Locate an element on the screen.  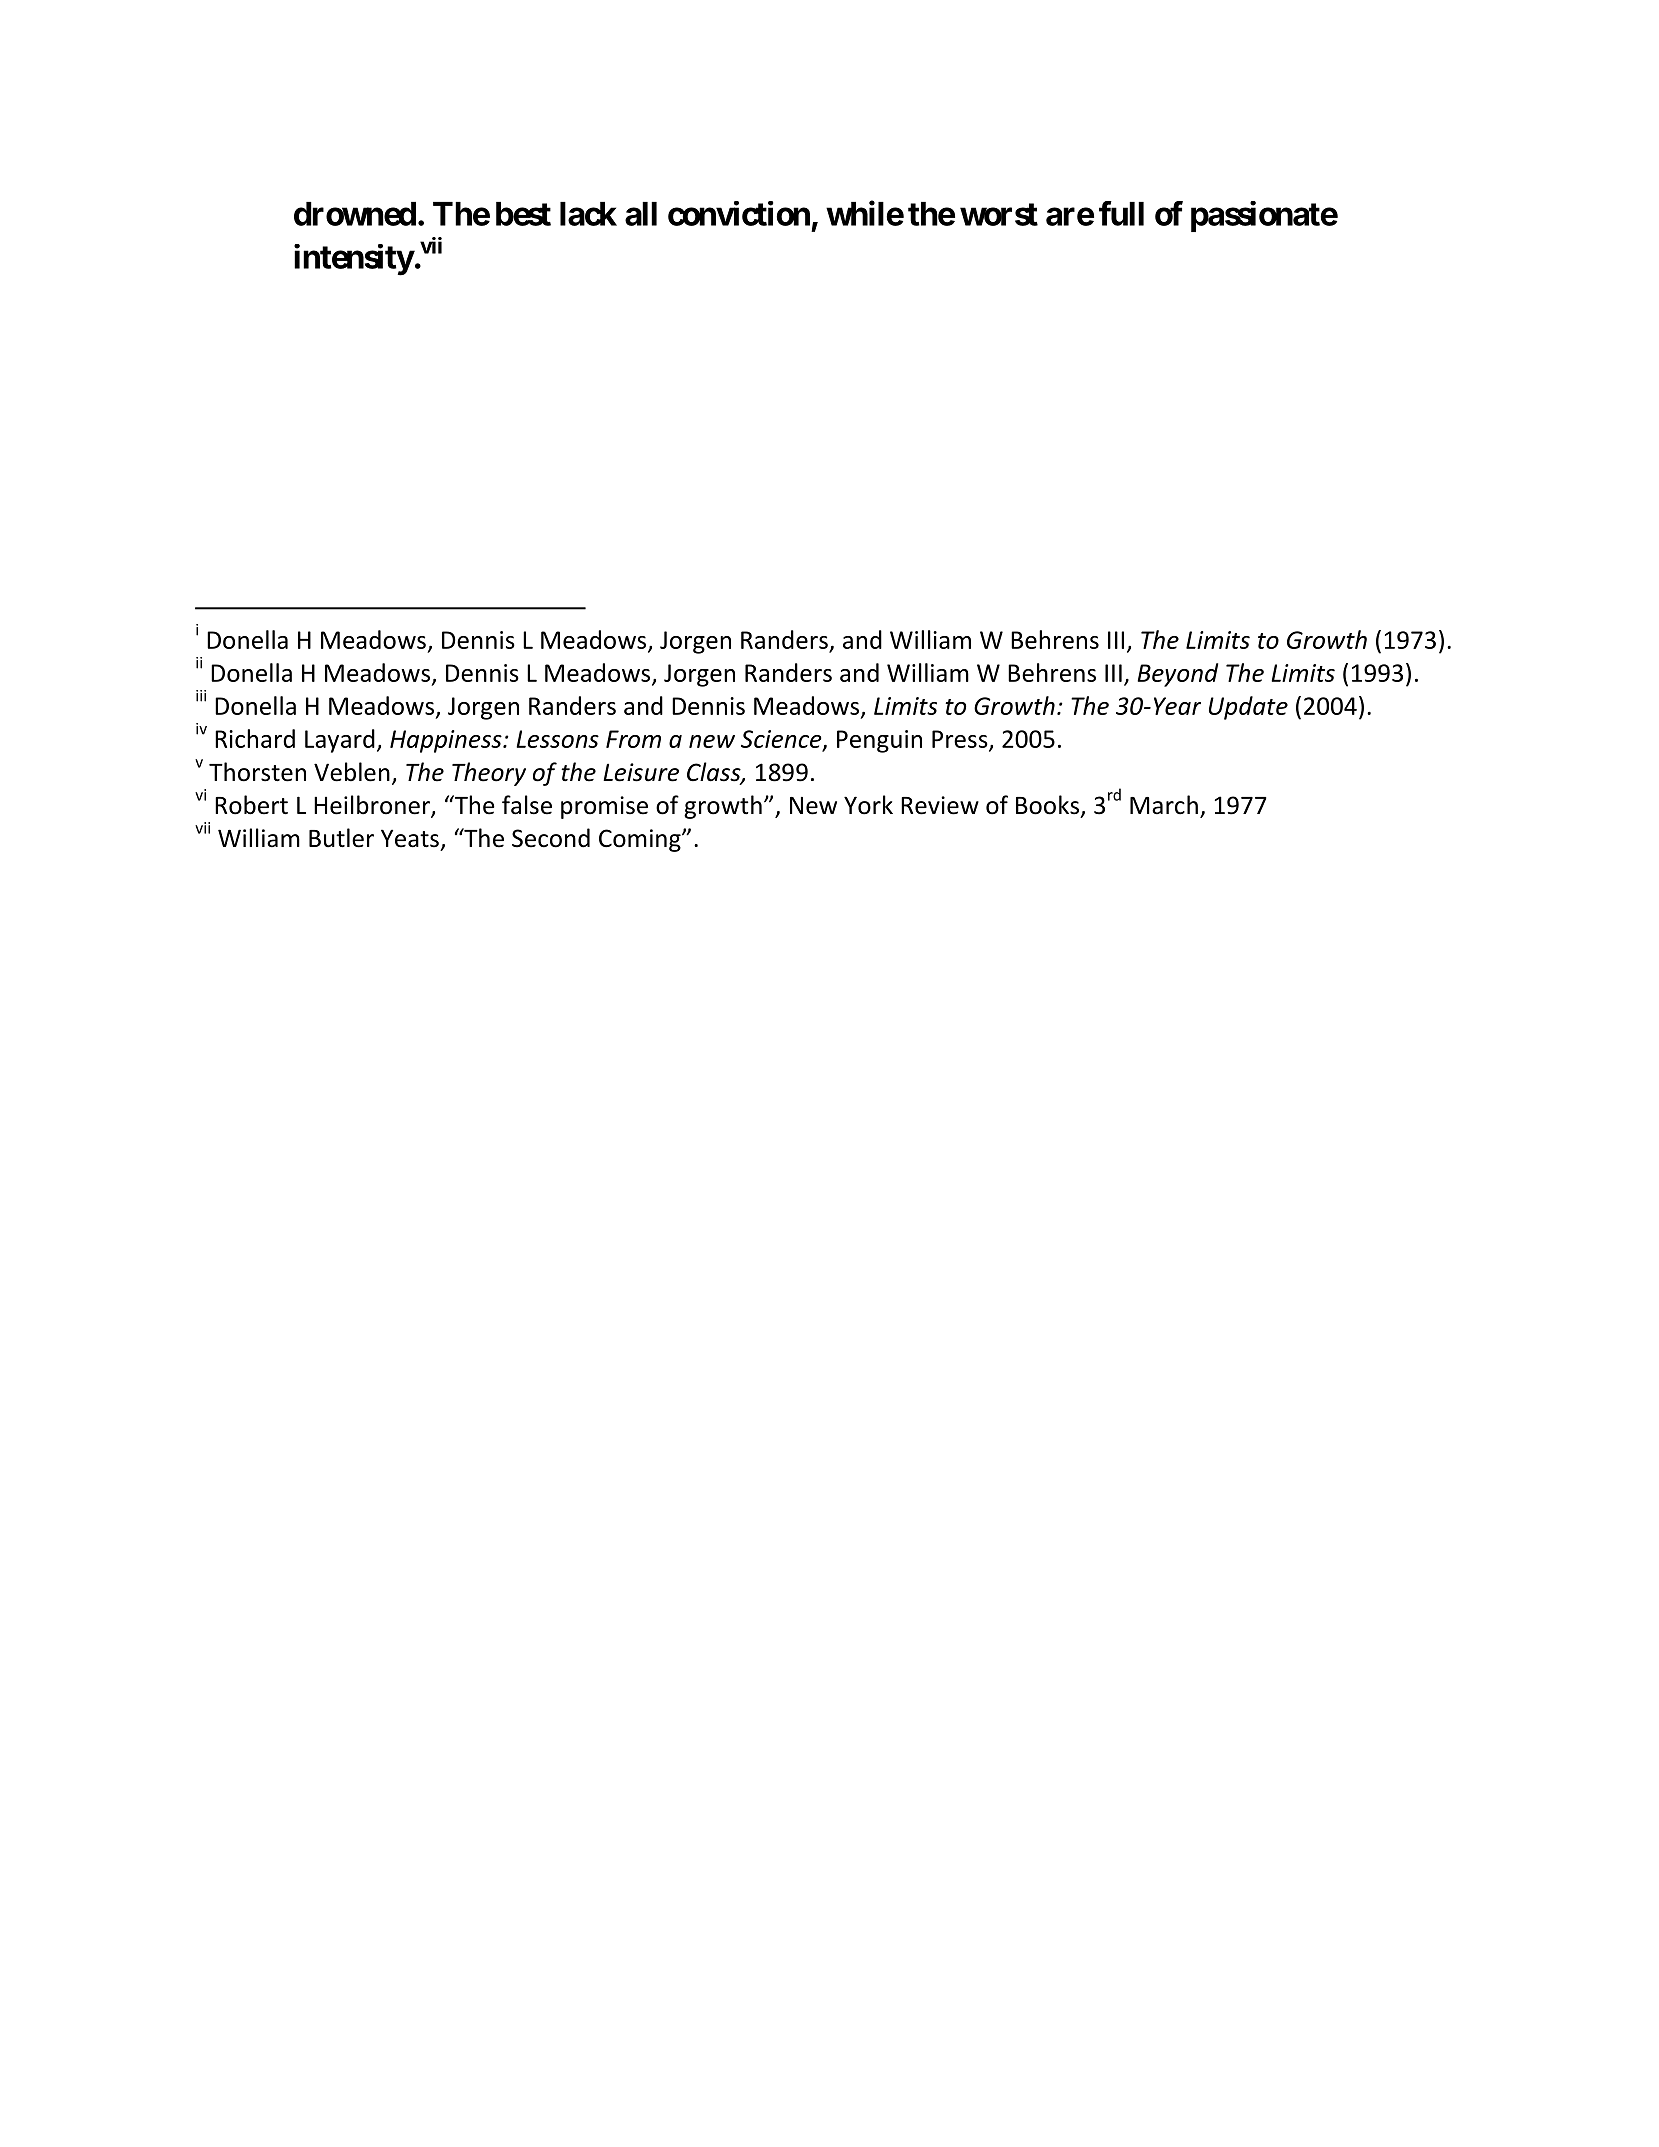
Layard is located at coordinates (340, 741).
